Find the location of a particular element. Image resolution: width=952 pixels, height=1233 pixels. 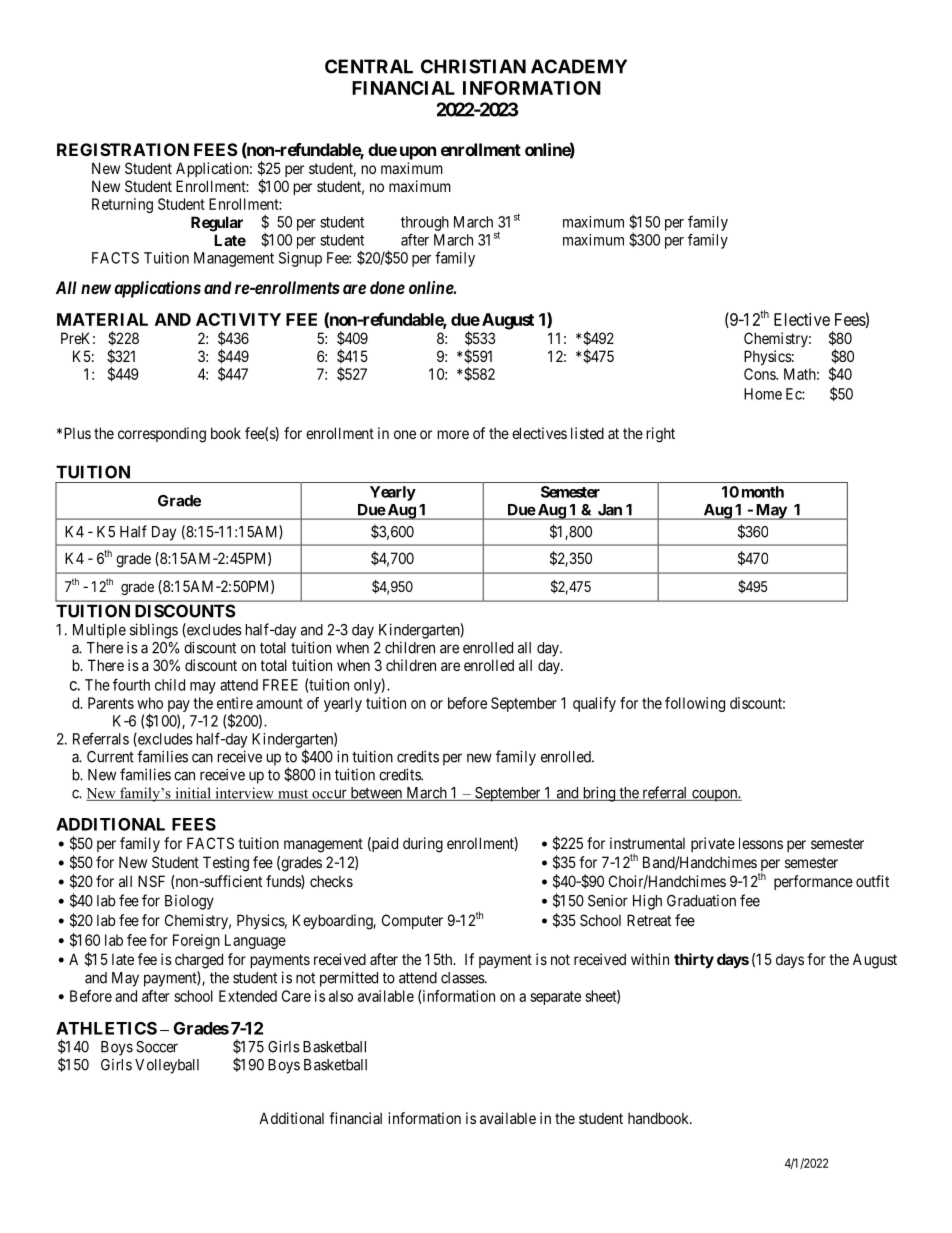

more is located at coordinates (453, 434).
